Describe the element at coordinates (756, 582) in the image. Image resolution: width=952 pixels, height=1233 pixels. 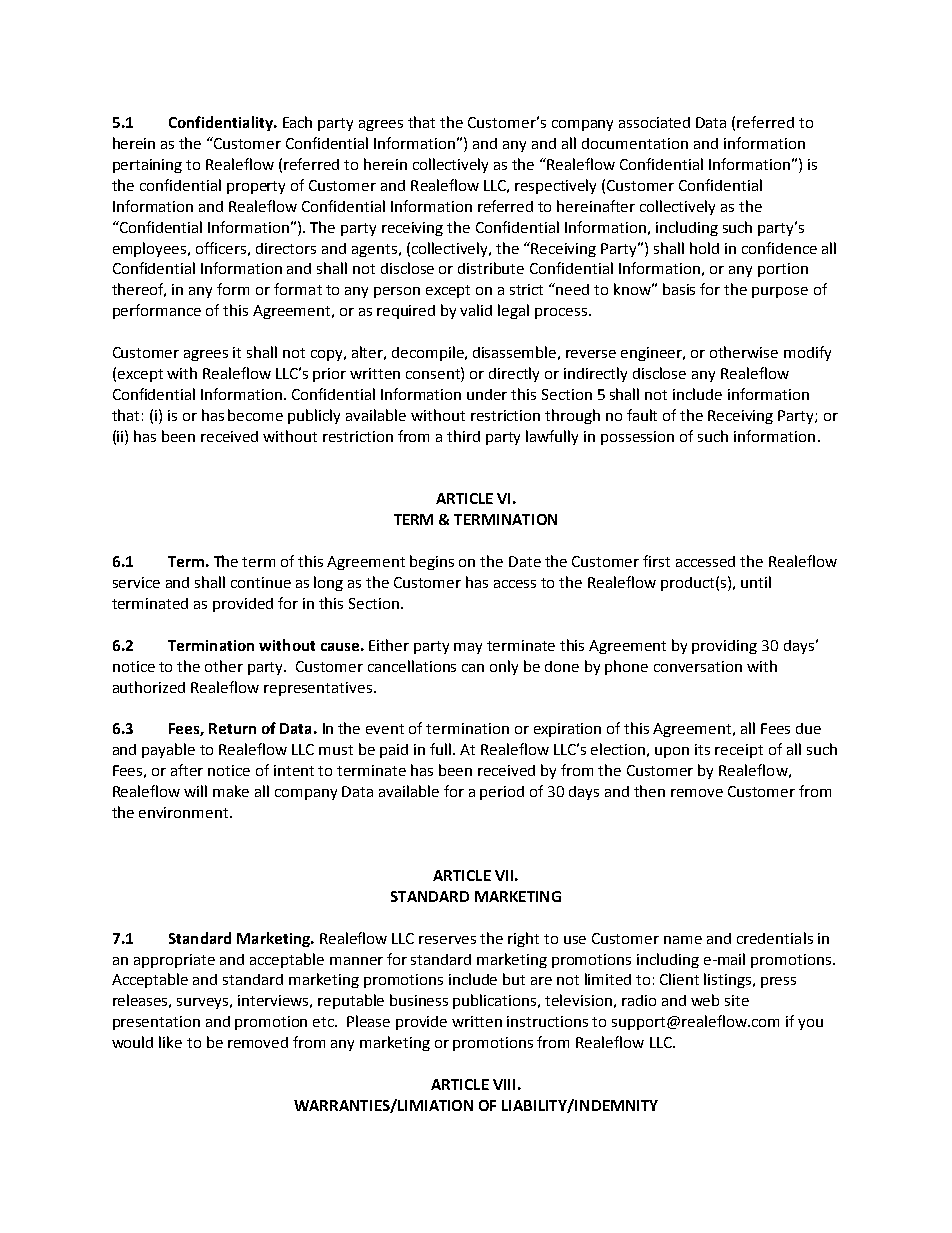
I see `until` at that location.
